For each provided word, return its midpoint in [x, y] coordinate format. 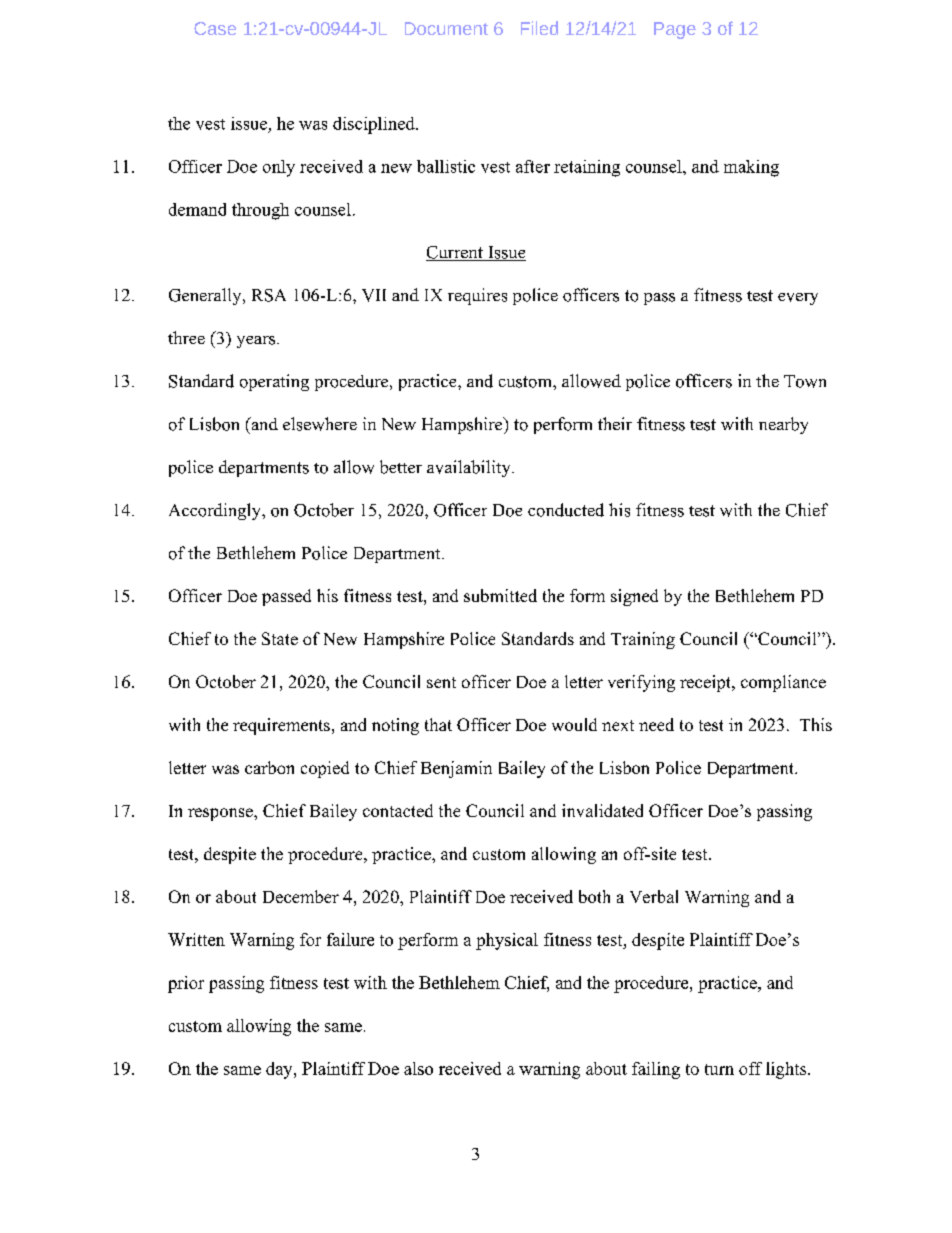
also [418, 1068]
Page [675, 30]
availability [470, 468]
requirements [281, 726]
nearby [783, 425]
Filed [539, 28]
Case [215, 28]
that [438, 724]
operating [274, 382]
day [280, 1070]
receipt [706, 683]
